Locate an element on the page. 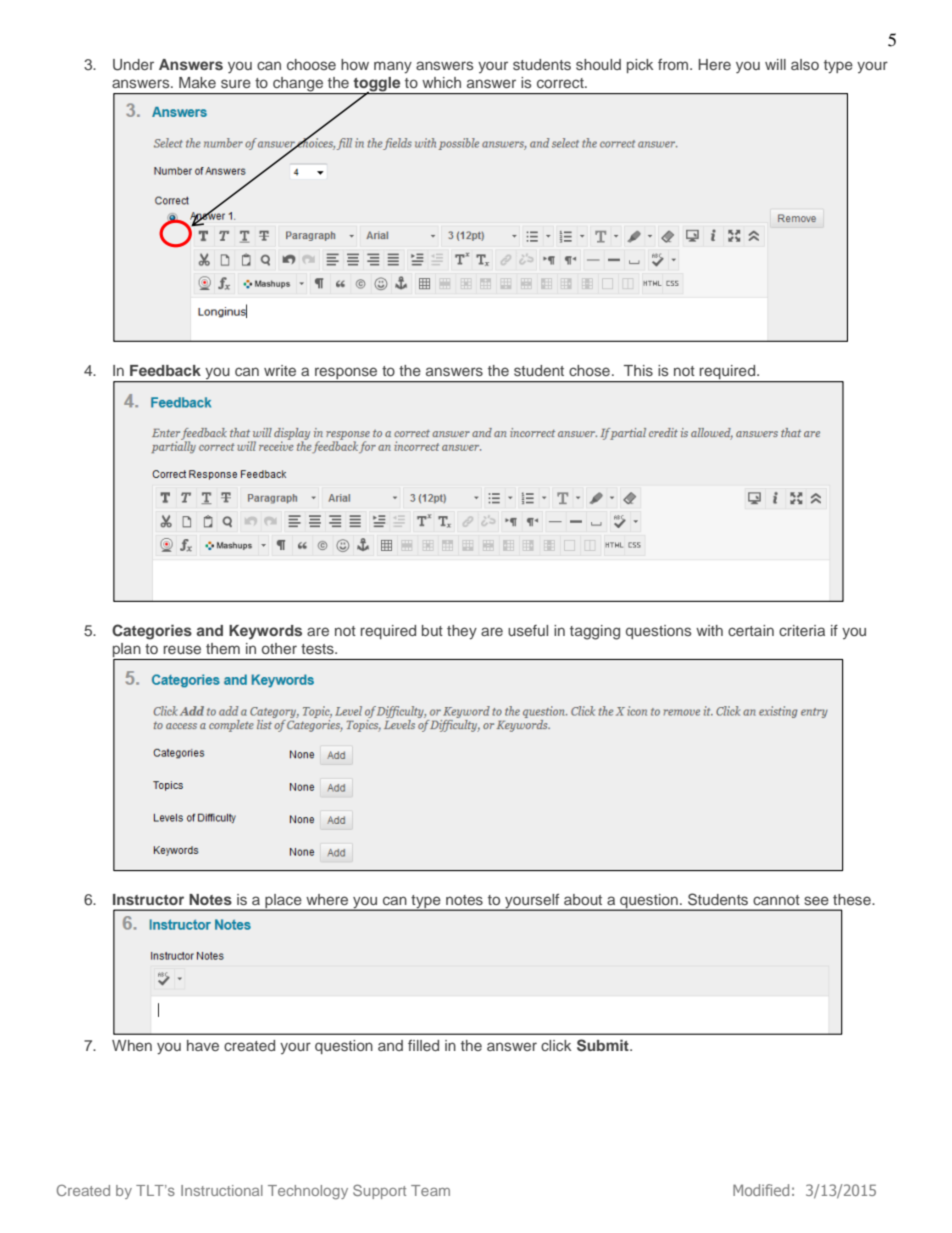 Image resolution: width=952 pixels, height=1233 pixels. Make is located at coordinates (197, 82).
